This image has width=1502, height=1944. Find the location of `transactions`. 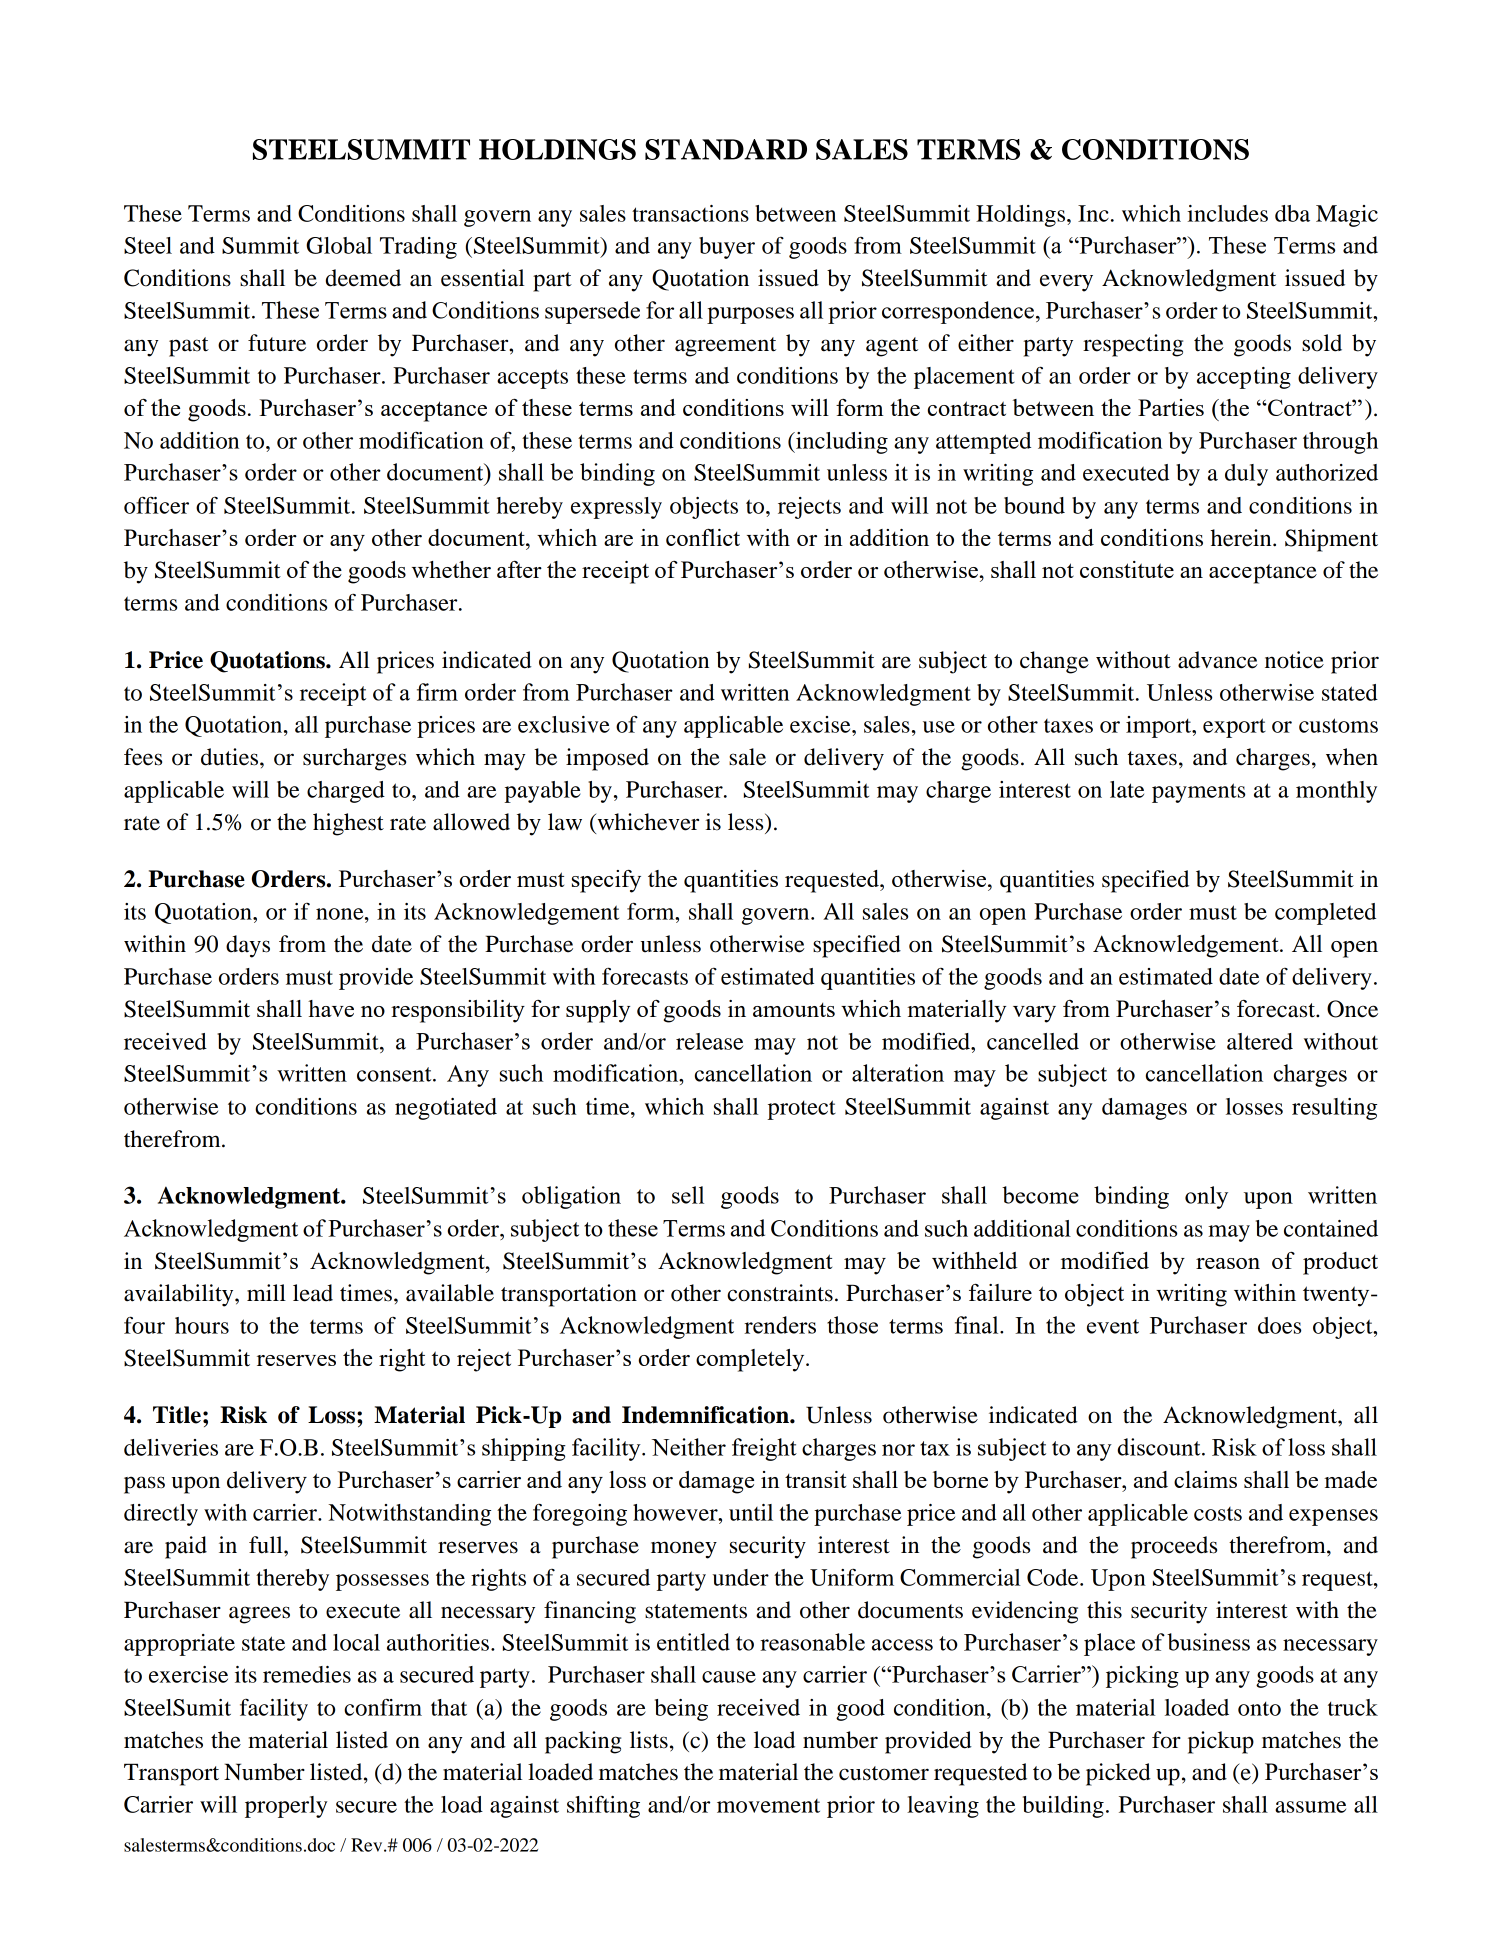

transactions is located at coordinates (690, 213).
